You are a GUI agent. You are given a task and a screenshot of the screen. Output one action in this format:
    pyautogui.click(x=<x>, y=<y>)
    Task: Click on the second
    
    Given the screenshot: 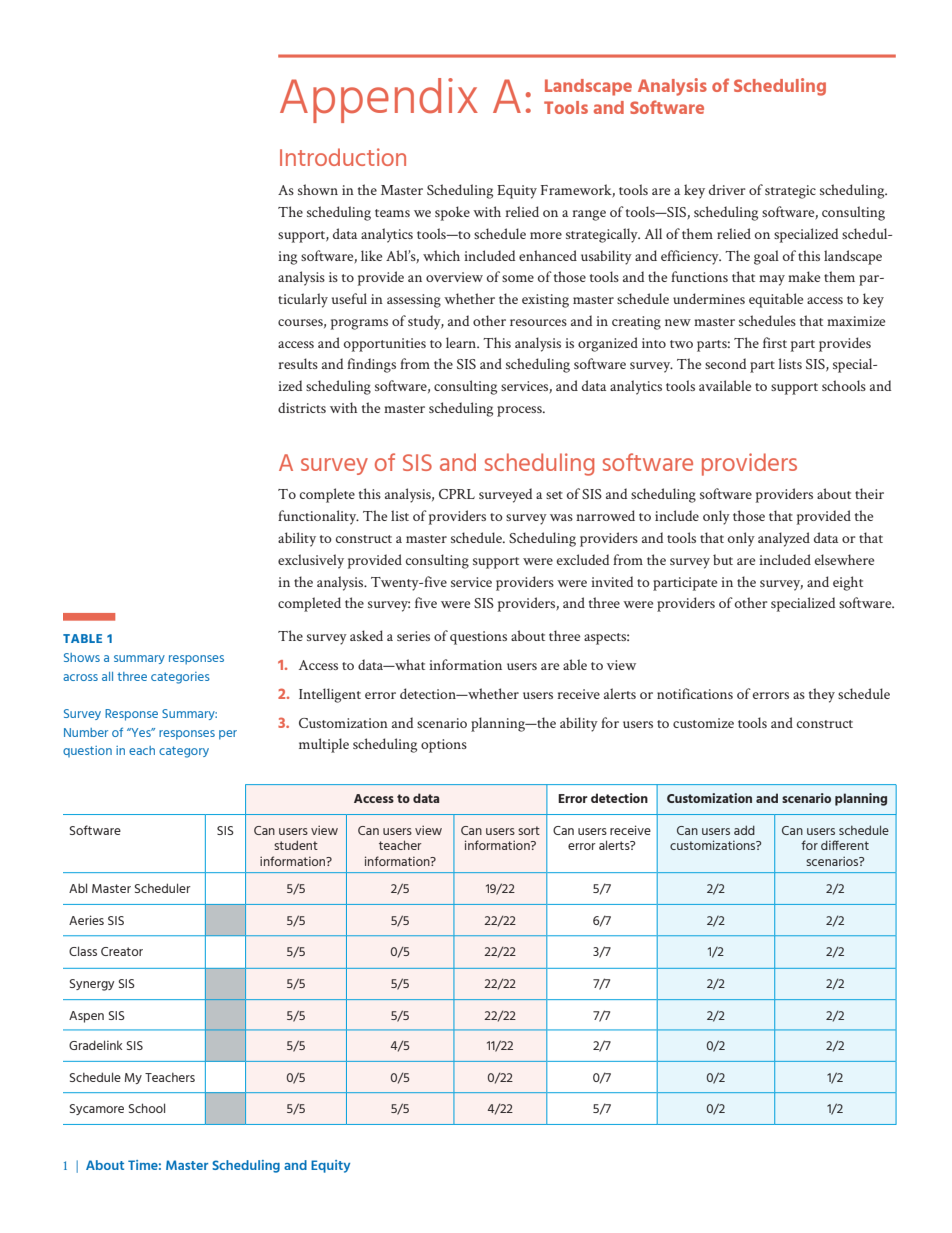 What is the action you would take?
    pyautogui.click(x=725, y=363)
